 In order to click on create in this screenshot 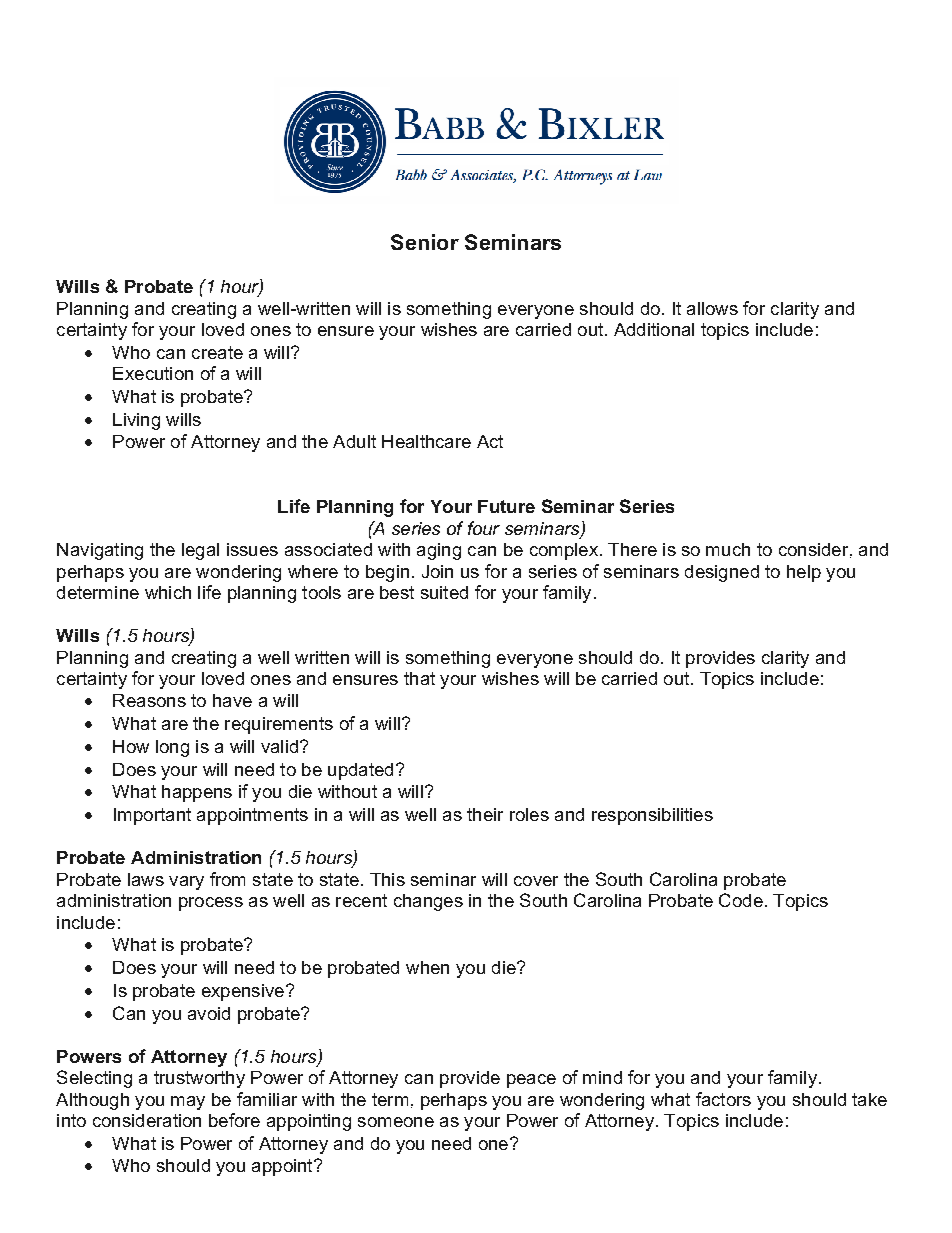, I will do `click(217, 352)`.
